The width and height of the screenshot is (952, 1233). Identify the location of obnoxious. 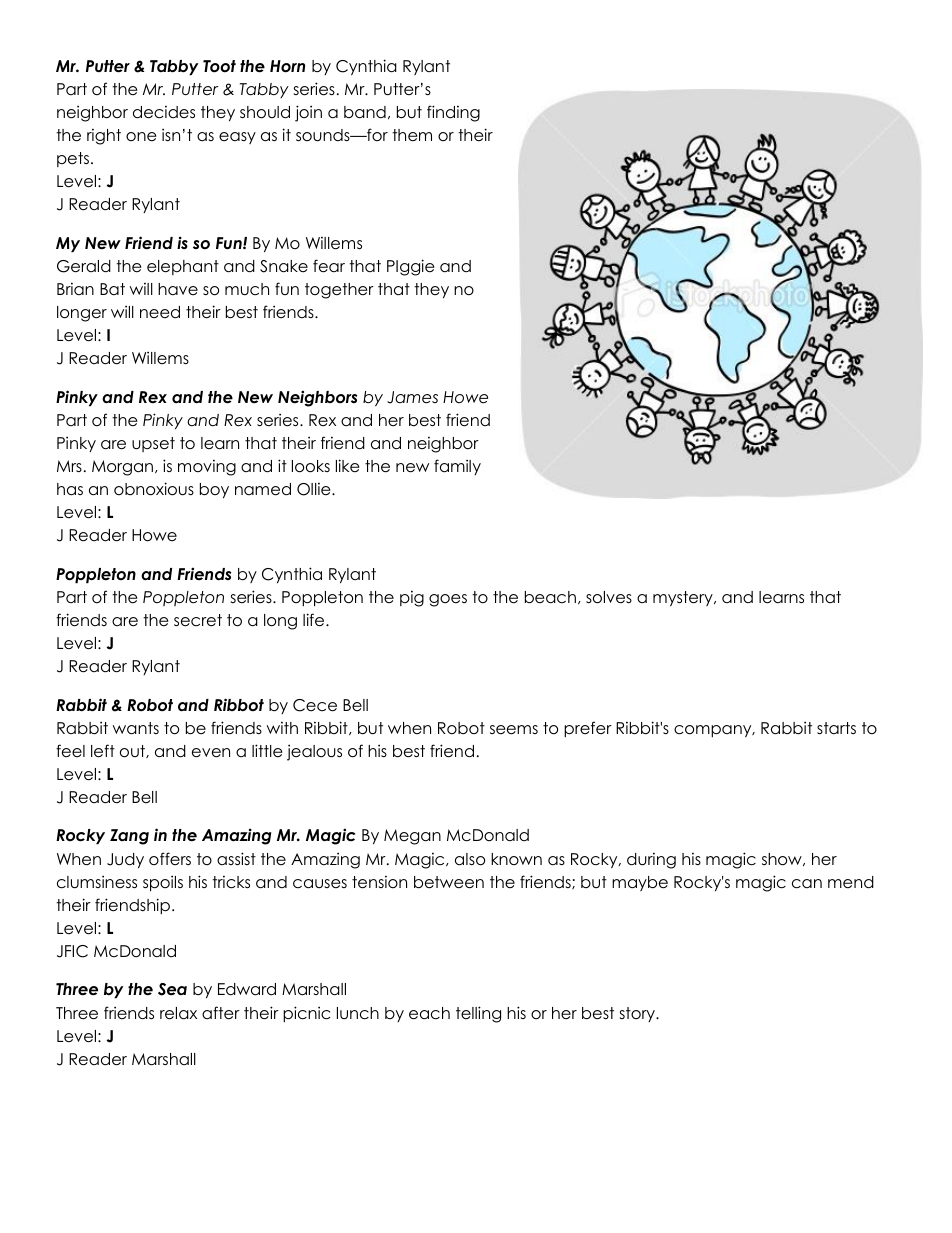
(154, 489).
